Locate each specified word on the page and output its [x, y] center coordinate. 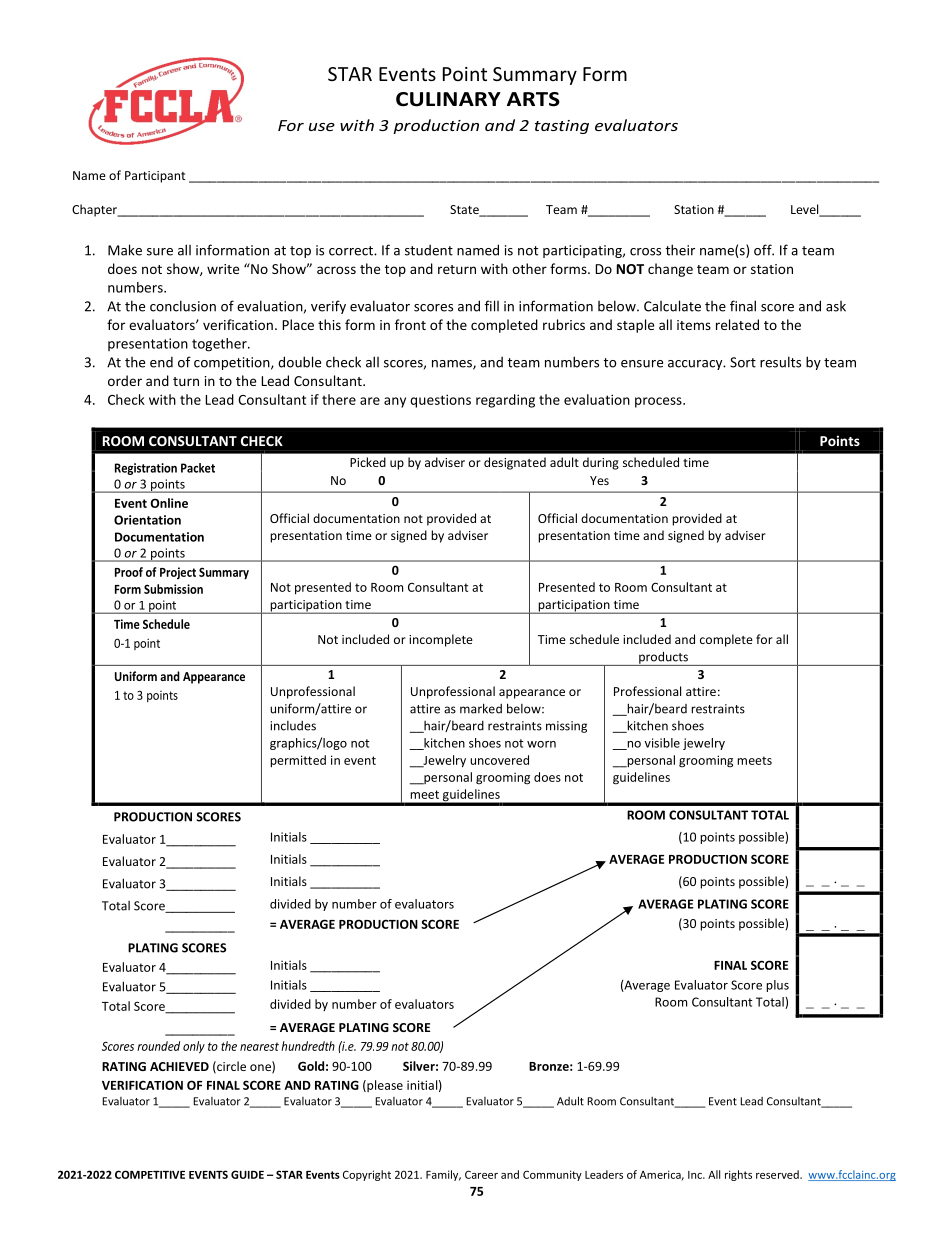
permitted [298, 761]
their [680, 250]
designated [515, 463]
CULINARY [448, 99]
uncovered [499, 760]
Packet [198, 468]
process [659, 402]
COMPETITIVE [150, 1174]
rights [738, 1175]
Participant [155, 177]
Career [481, 1174]
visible [662, 743]
